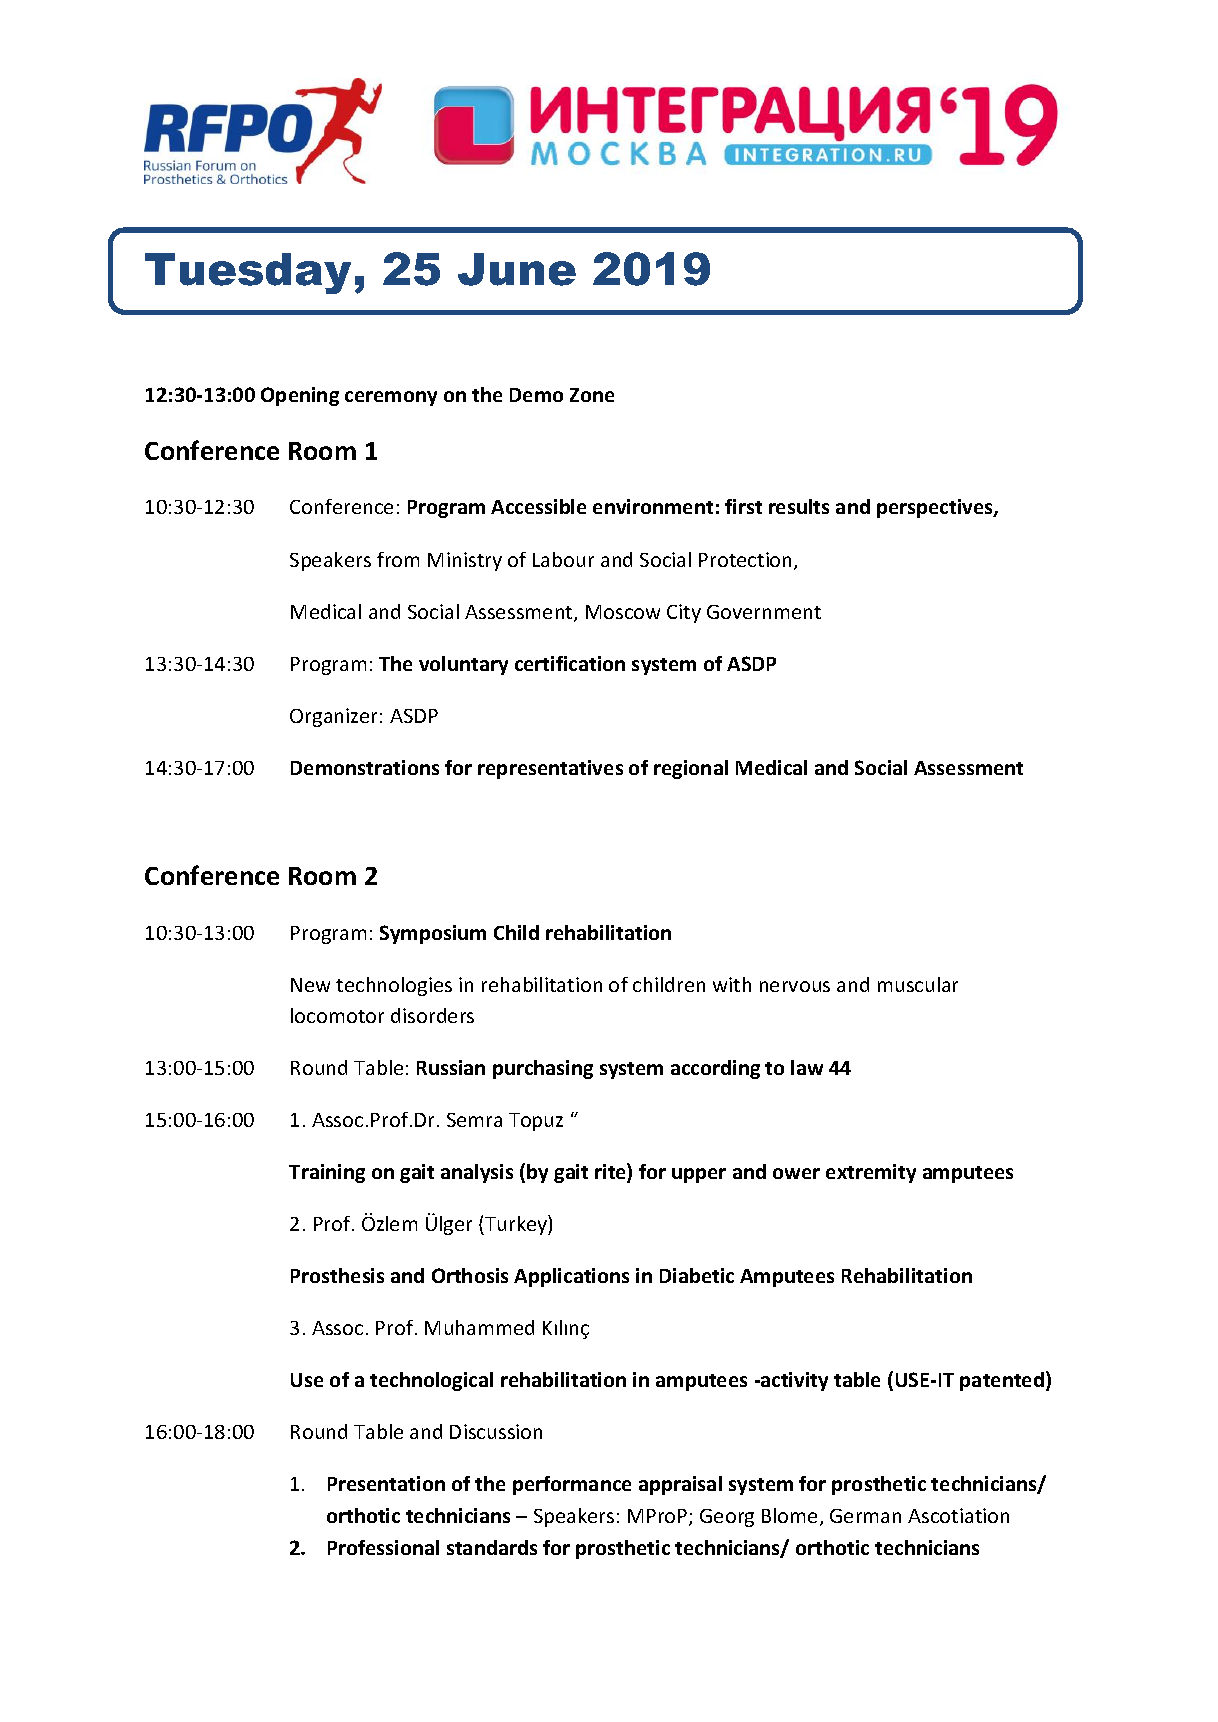 The height and width of the document is (1722, 1218). I want to click on Prosthesis, so click(337, 1275).
